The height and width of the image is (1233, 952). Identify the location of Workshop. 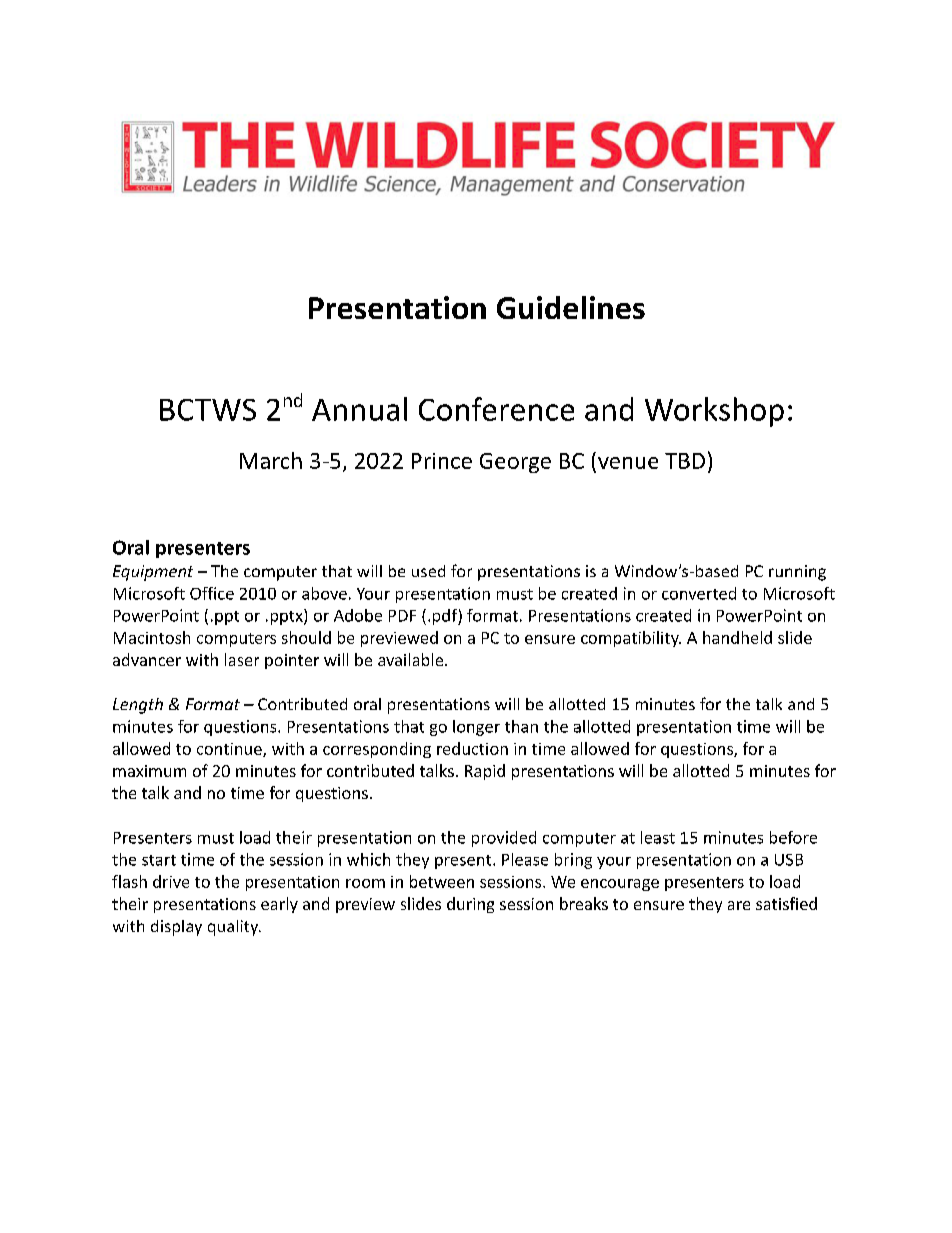
(714, 412).
